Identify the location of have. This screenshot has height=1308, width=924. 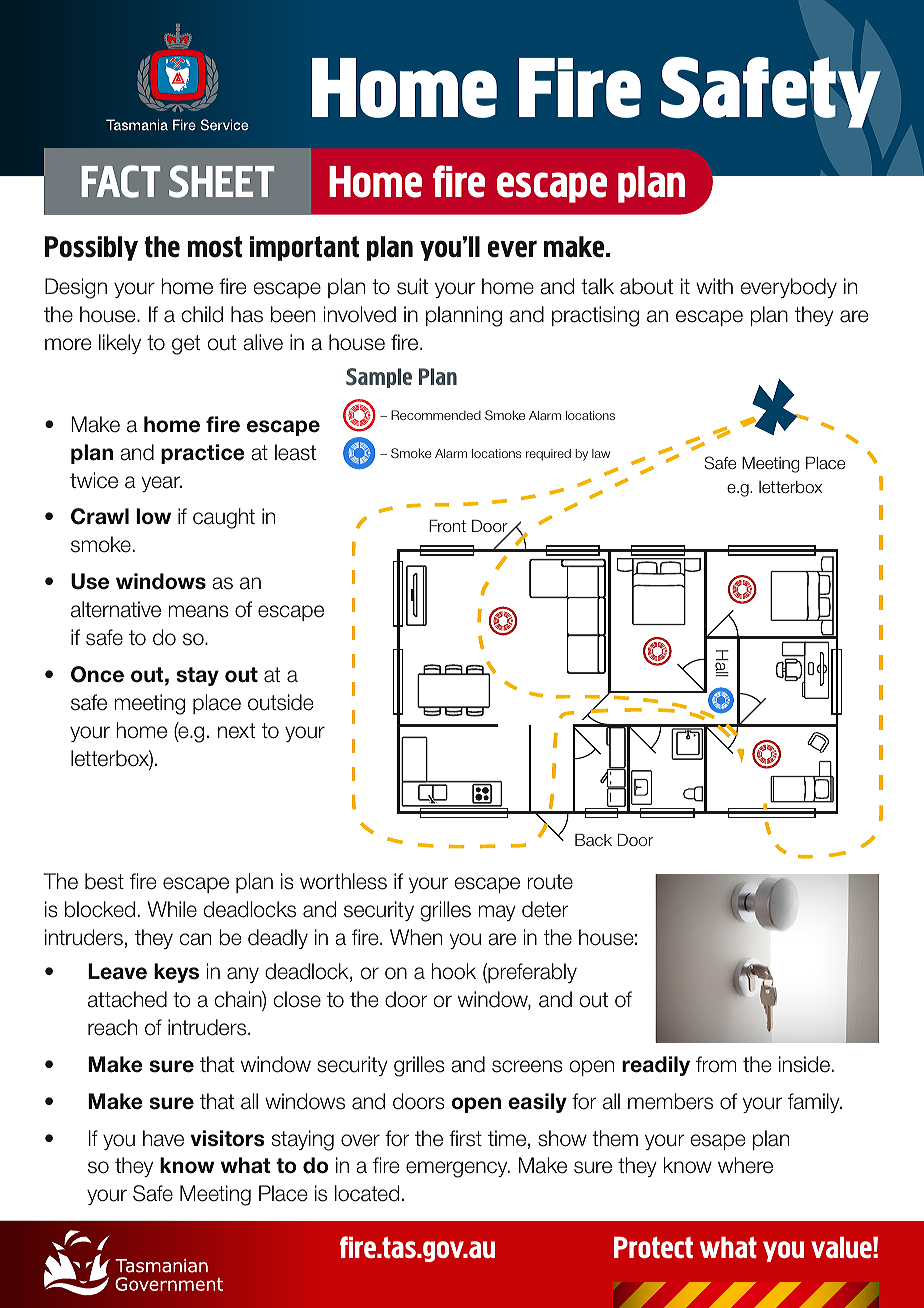
(163, 1138).
